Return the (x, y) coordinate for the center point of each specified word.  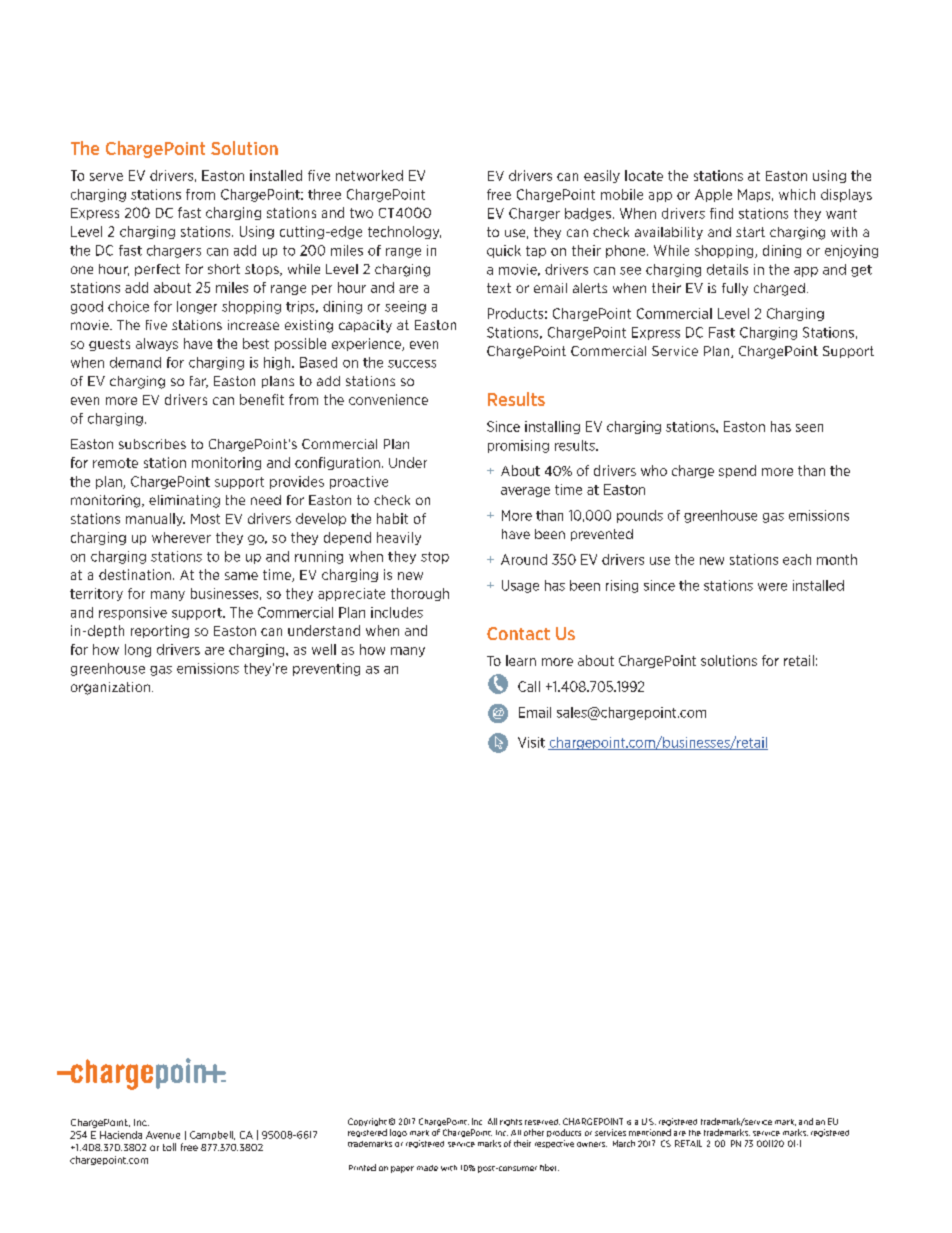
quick (504, 251)
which (797, 194)
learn (521, 660)
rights (511, 1122)
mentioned (650, 1132)
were (772, 587)
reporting (160, 631)
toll (169, 1147)
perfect (157, 270)
